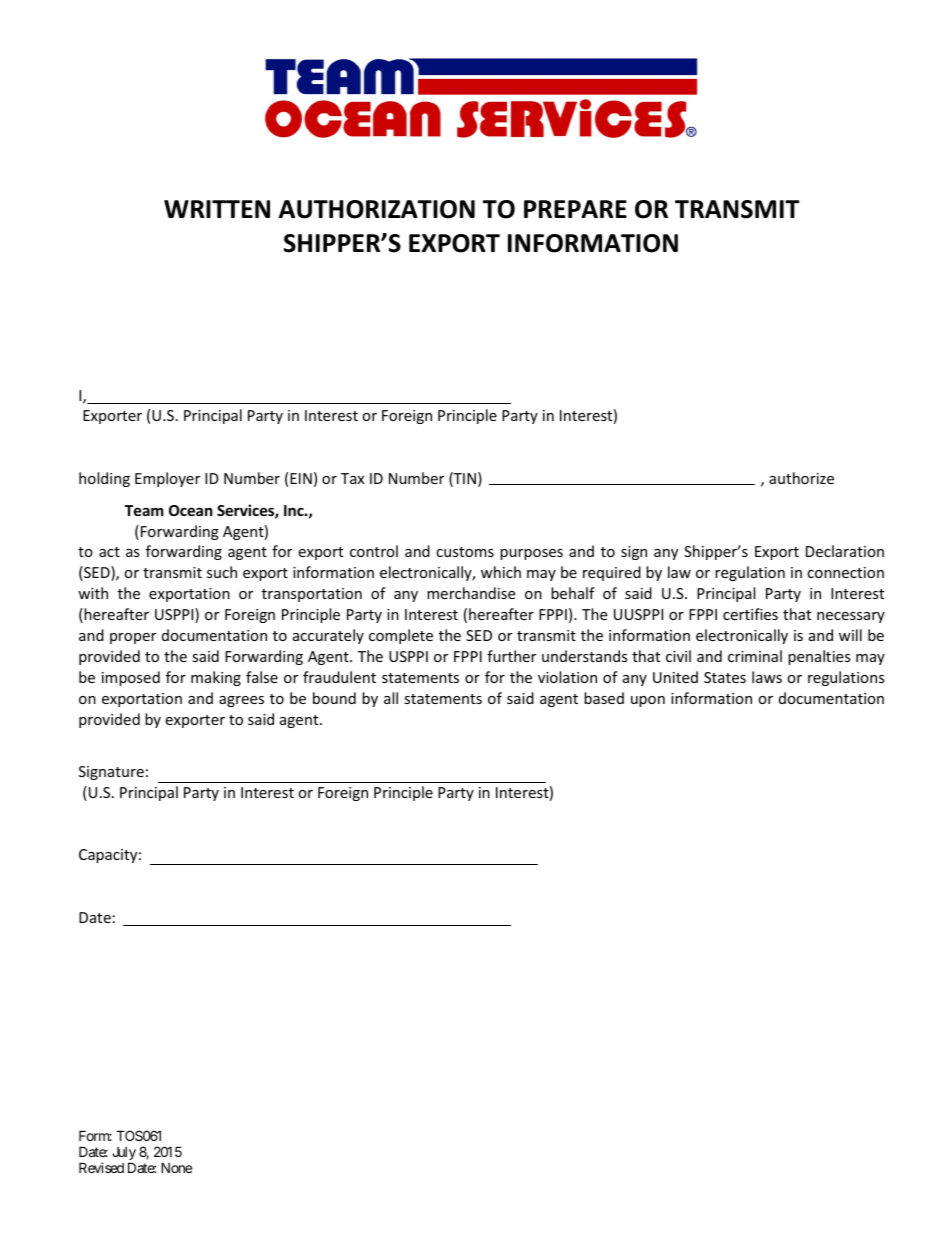 The image size is (952, 1233). What do you see at coordinates (241, 701) in the image?
I see `agrees` at bounding box center [241, 701].
